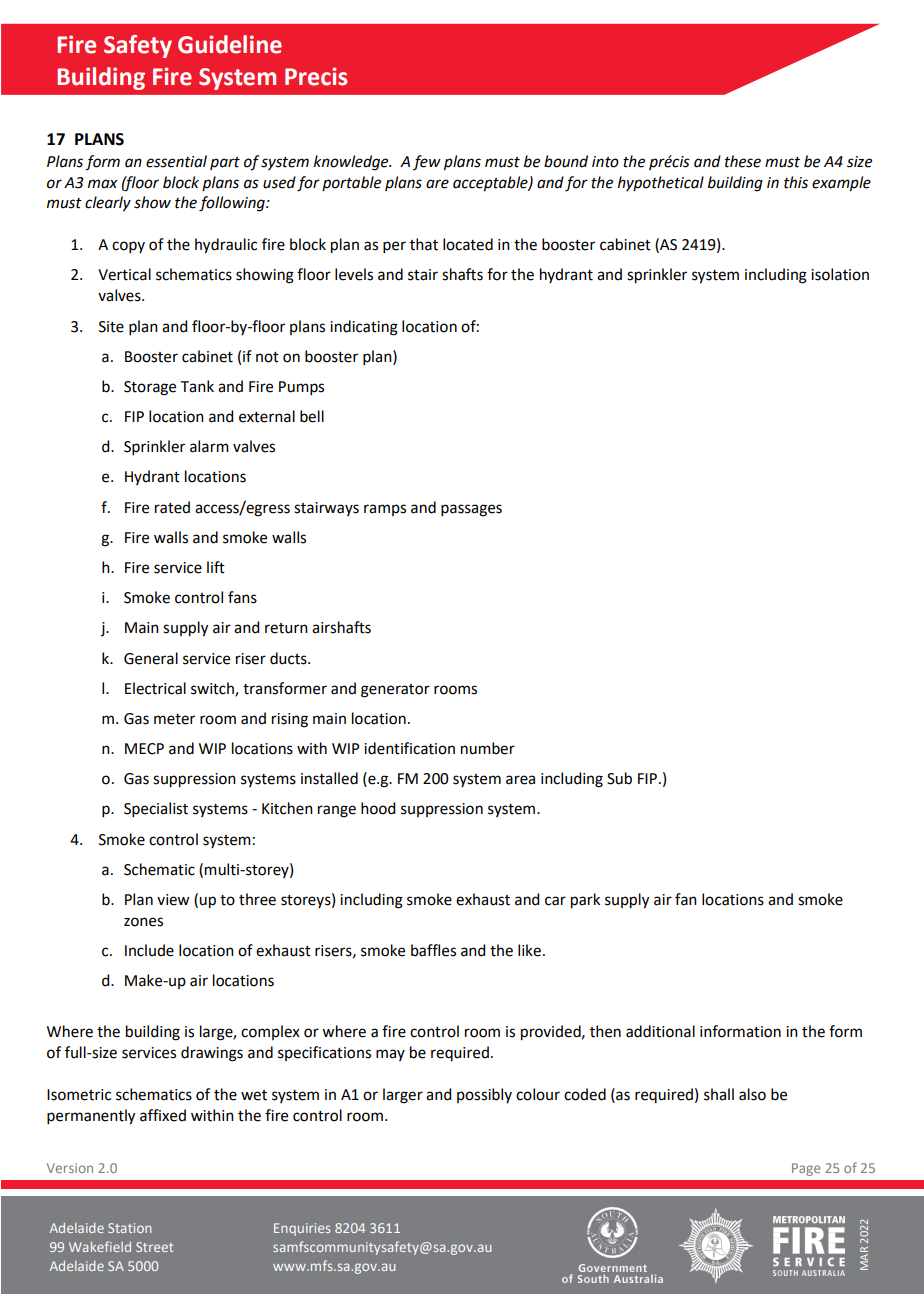  What do you see at coordinates (150, 388) in the screenshot?
I see `Storage` at bounding box center [150, 388].
